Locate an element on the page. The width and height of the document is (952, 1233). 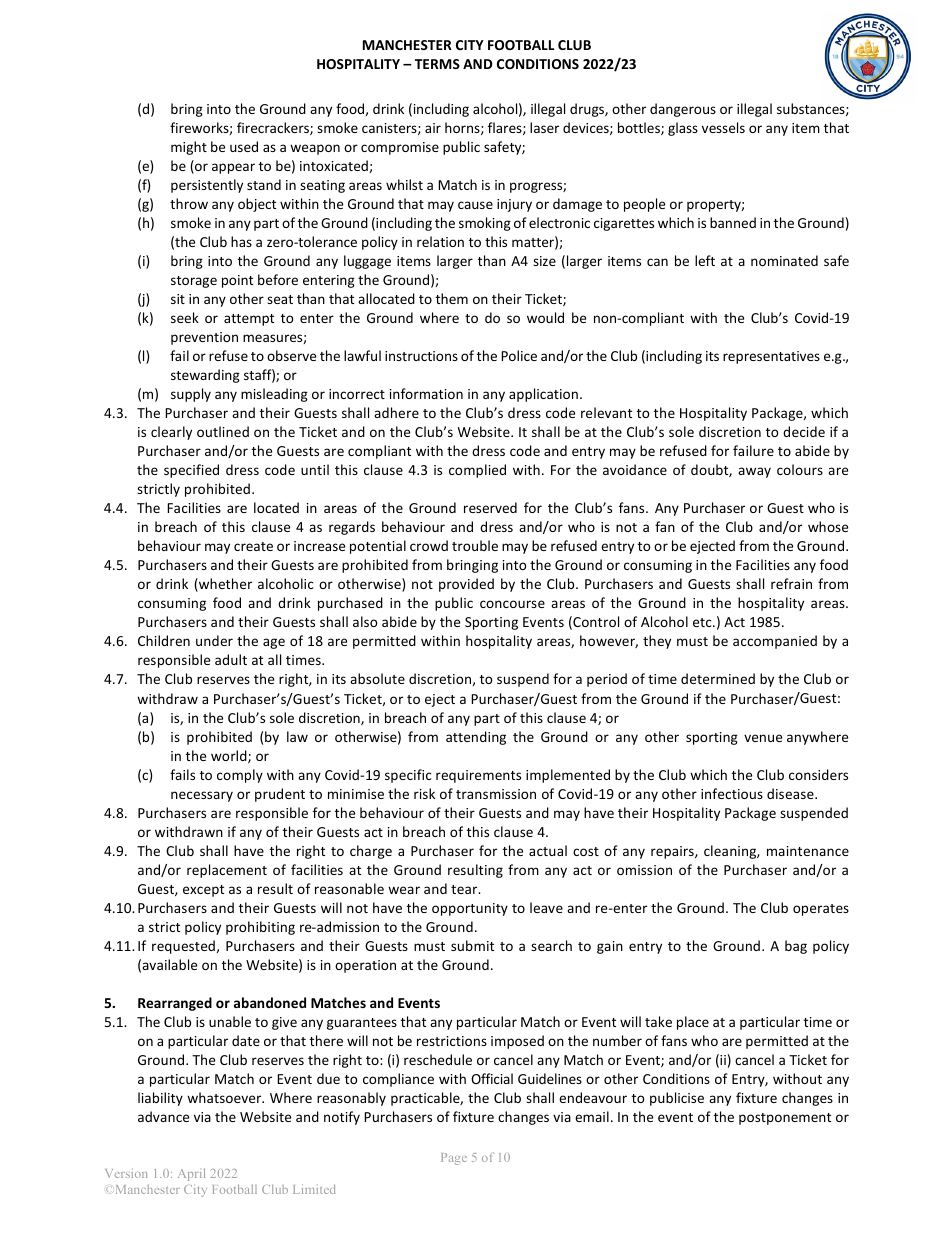
accompanied is located at coordinates (775, 642).
